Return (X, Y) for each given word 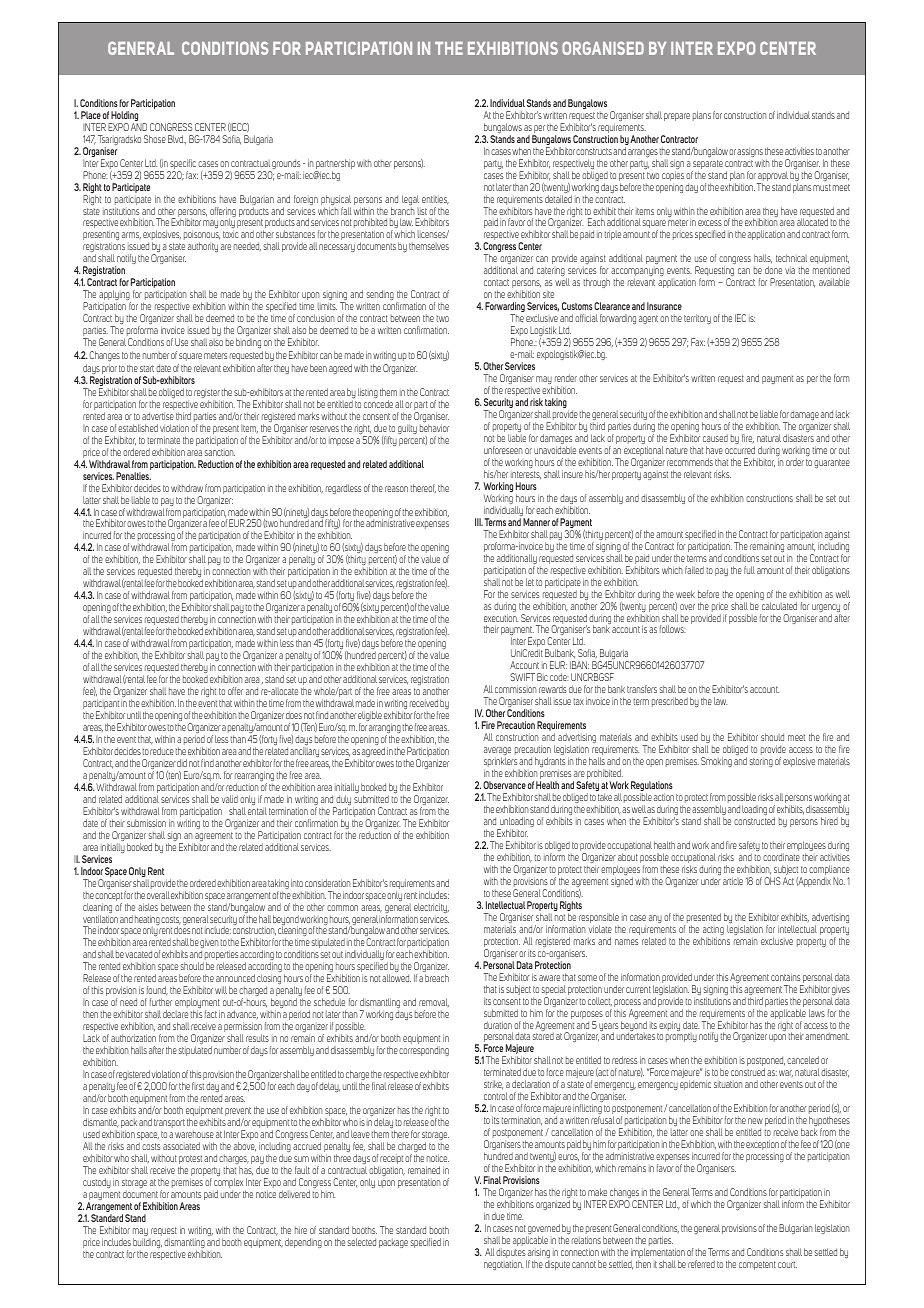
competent (757, 1265)
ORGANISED (603, 48)
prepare (677, 117)
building (147, 1244)
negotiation (503, 1265)
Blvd (176, 139)
